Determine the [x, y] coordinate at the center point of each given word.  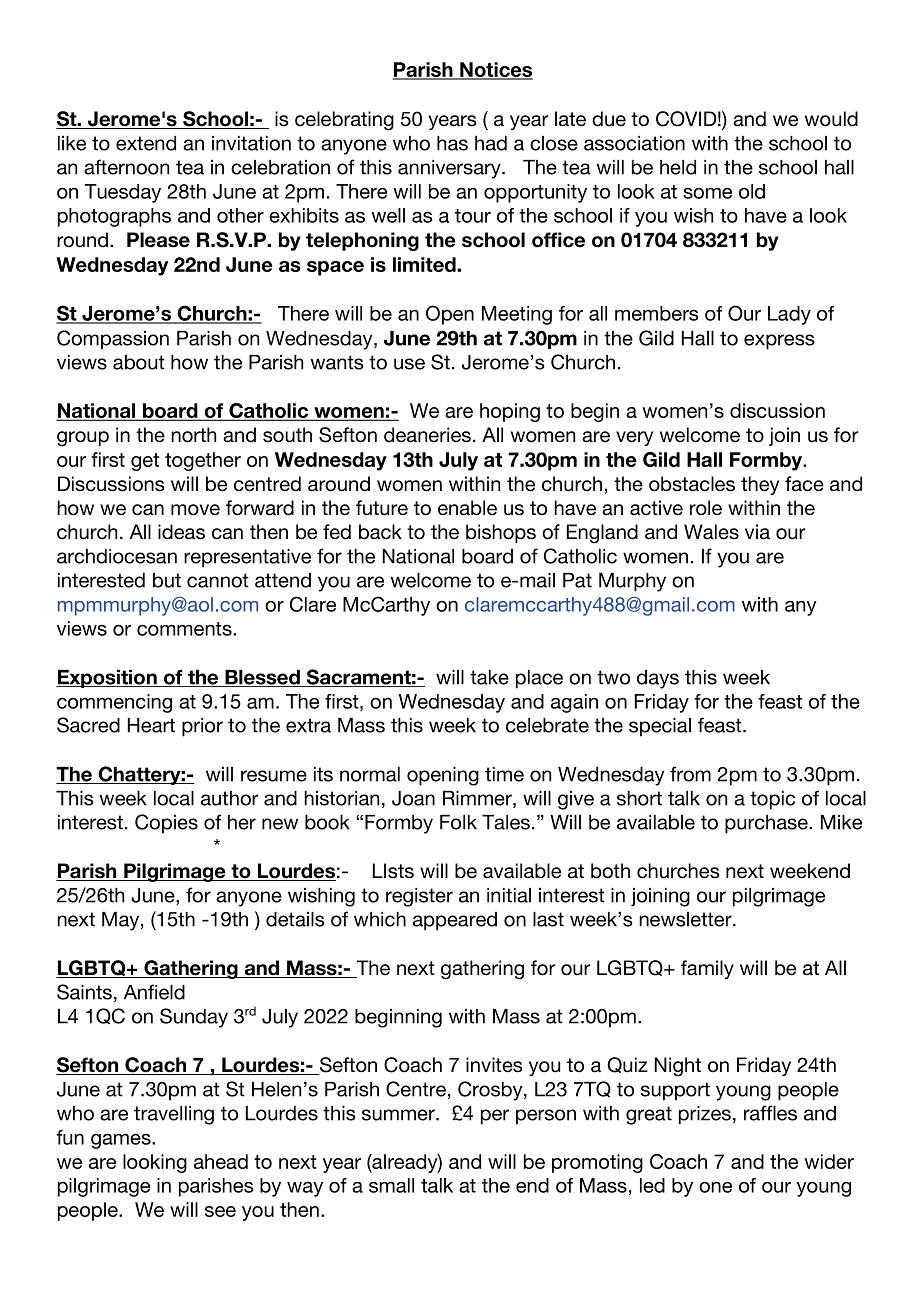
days [658, 679]
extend [146, 143]
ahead [221, 1161]
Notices [495, 70]
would [831, 119]
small [391, 1185]
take [489, 677]
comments [185, 629]
